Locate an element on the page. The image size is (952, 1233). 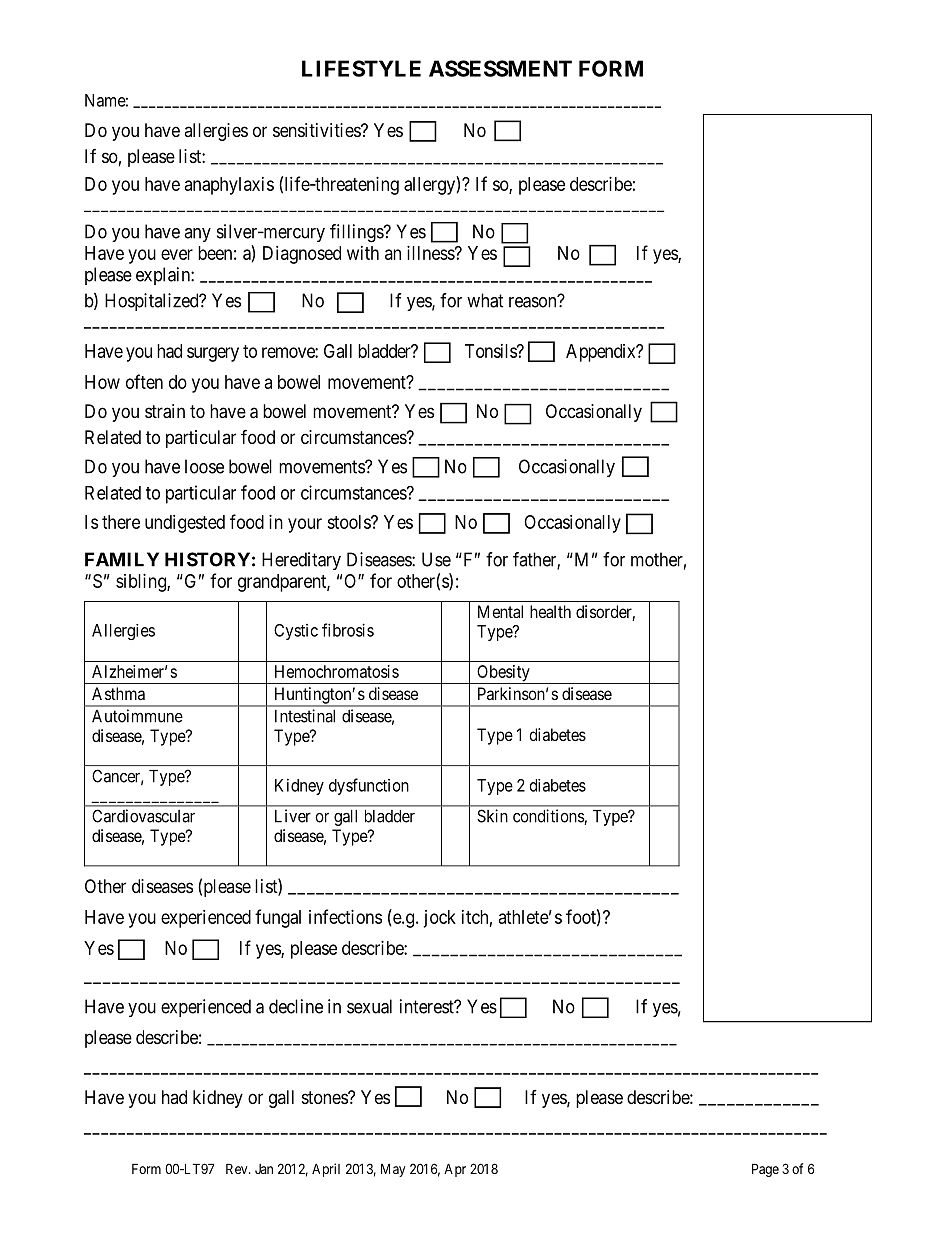
Rev is located at coordinates (238, 1168).
